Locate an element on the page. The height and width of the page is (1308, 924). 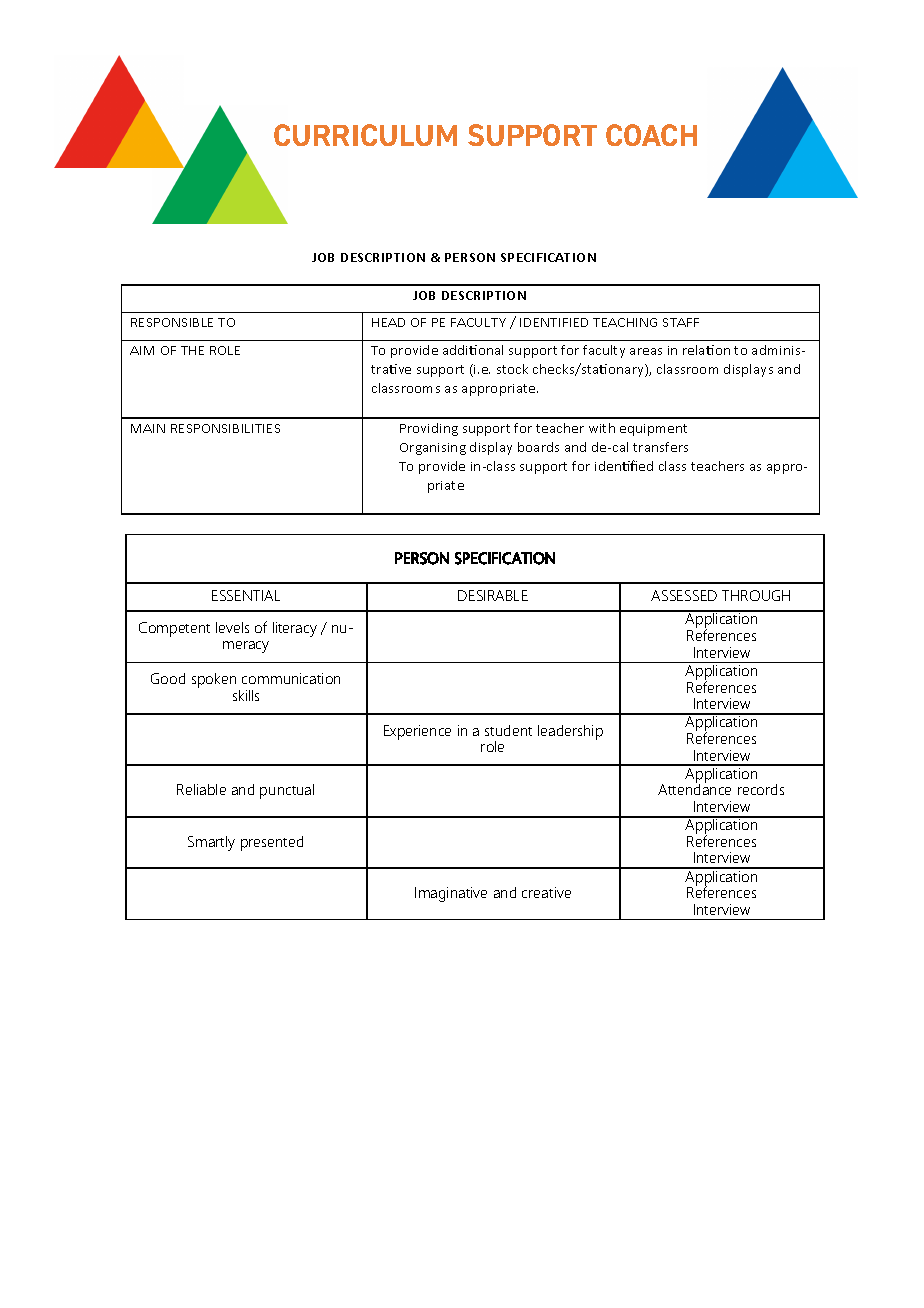
COACH is located at coordinates (651, 135).
